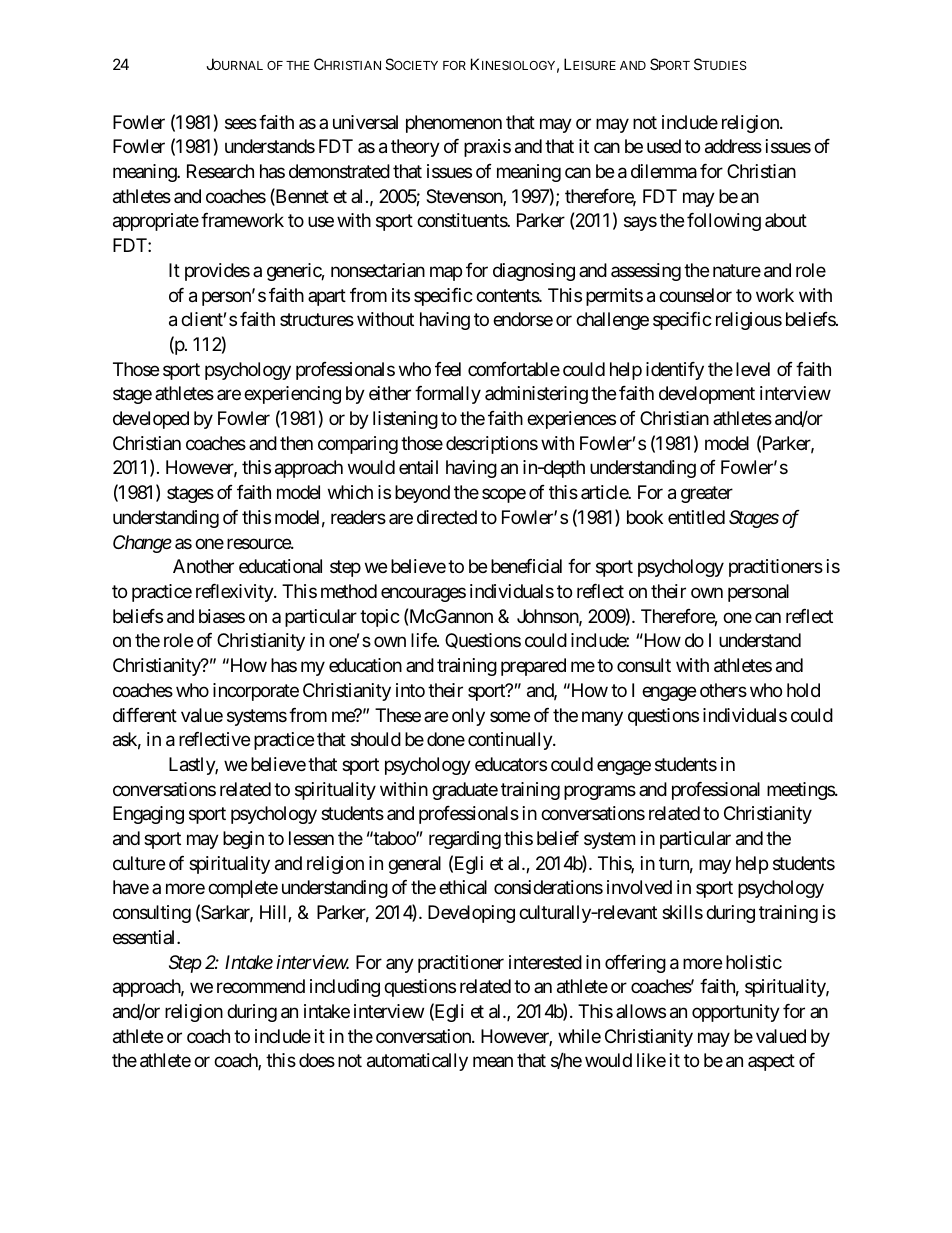 The height and width of the page is (1233, 952). I want to click on Research, so click(220, 171).
